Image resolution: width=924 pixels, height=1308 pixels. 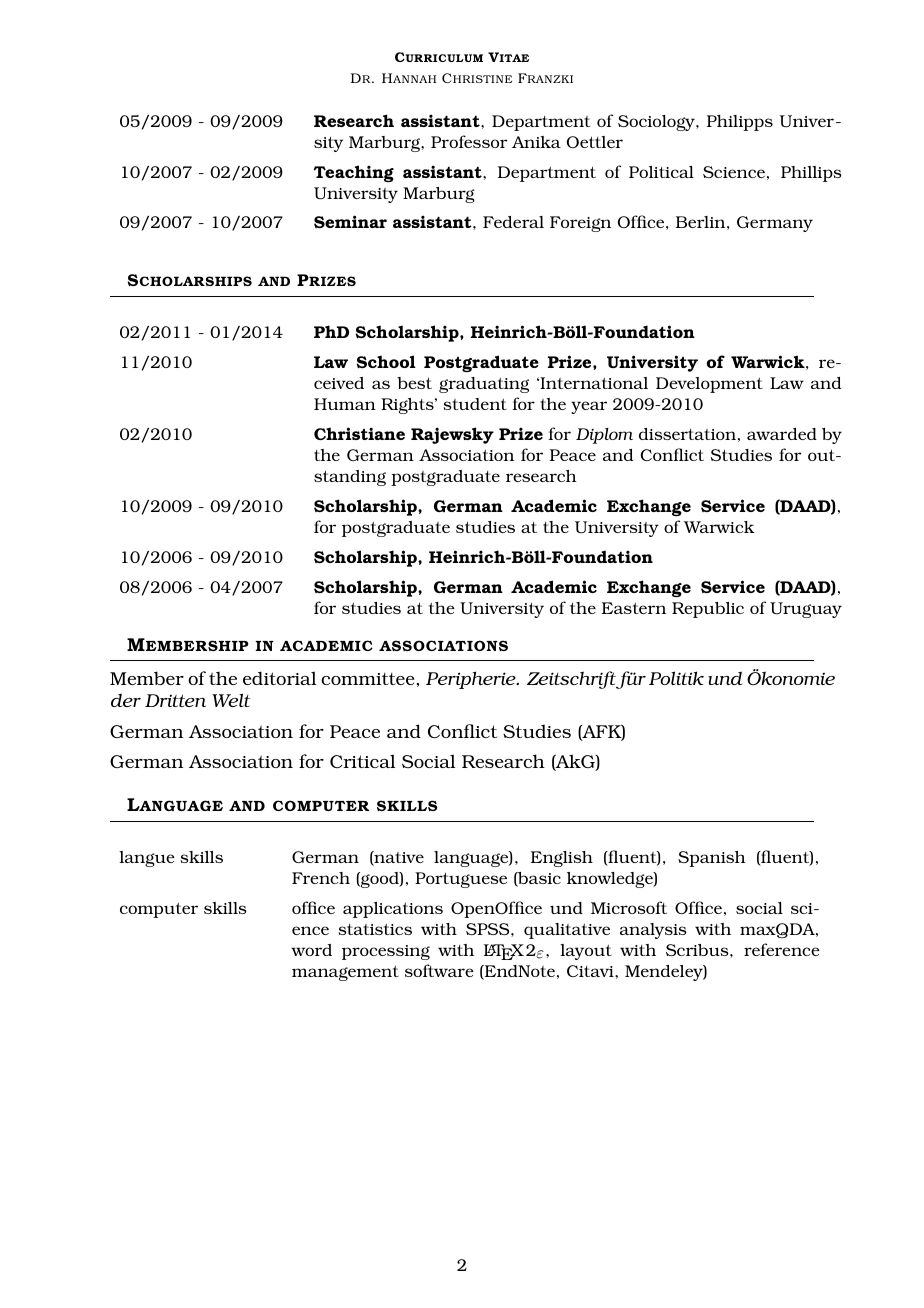 What do you see at coordinates (676, 678) in the image?
I see `Politik` at bounding box center [676, 678].
